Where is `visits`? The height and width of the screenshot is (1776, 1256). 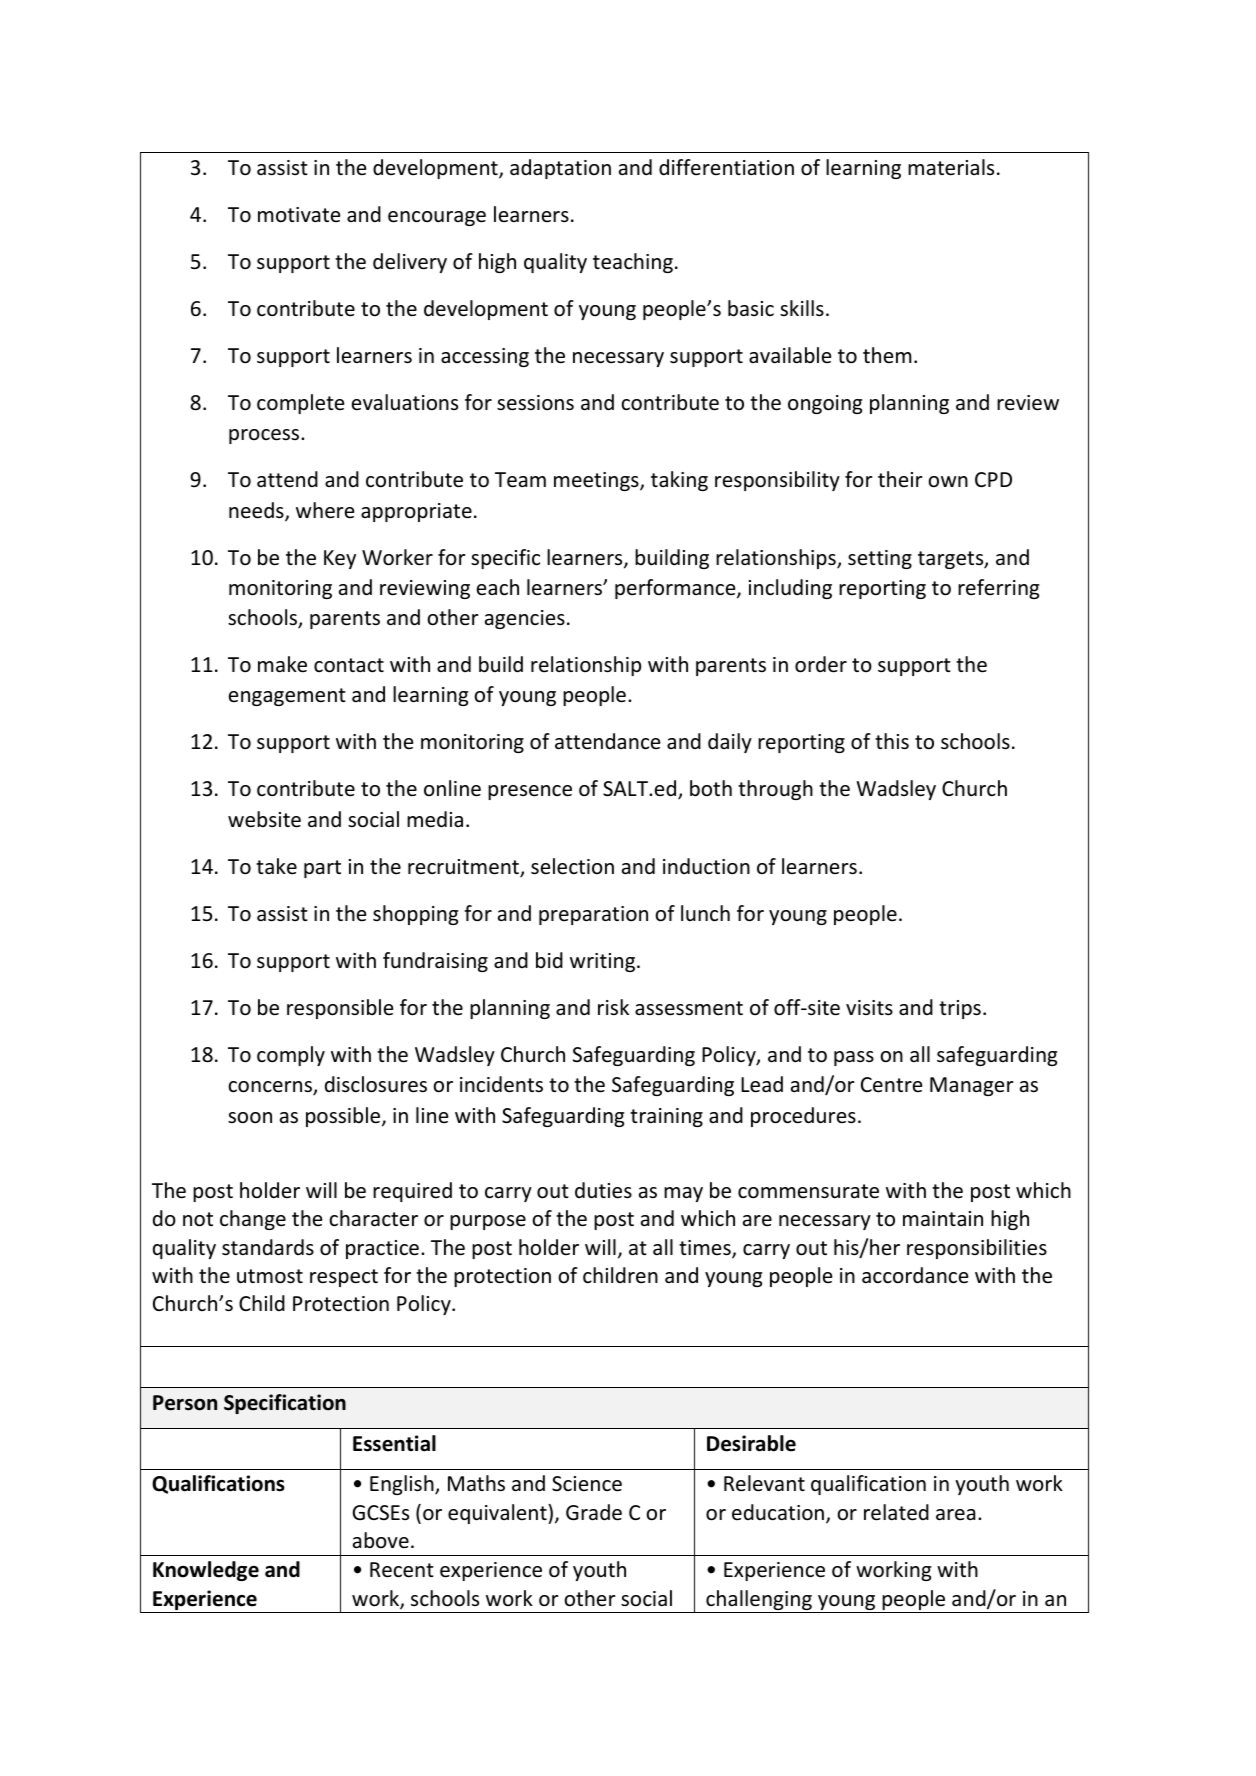
visits is located at coordinates (869, 1007).
